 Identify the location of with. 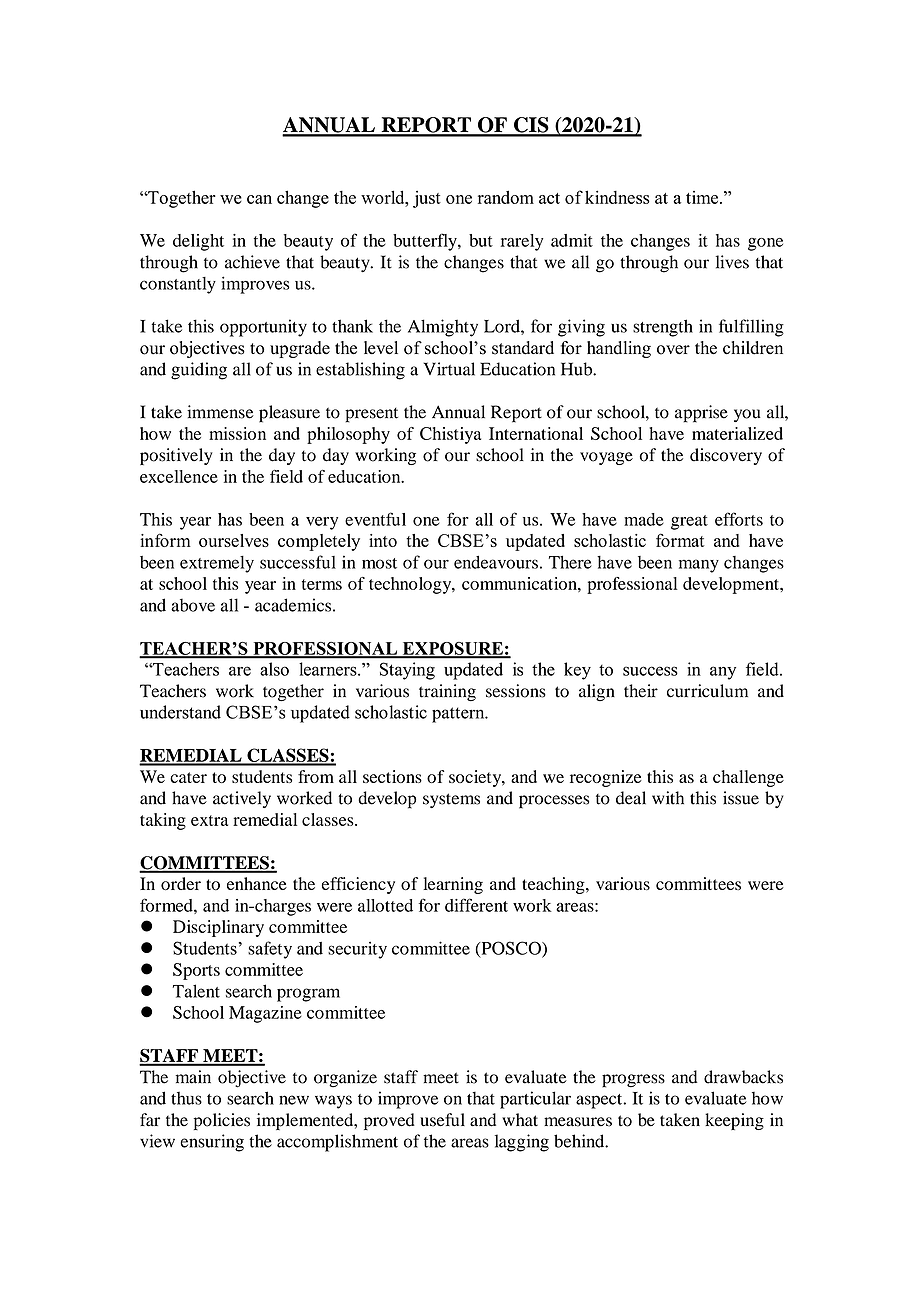
(668, 798).
